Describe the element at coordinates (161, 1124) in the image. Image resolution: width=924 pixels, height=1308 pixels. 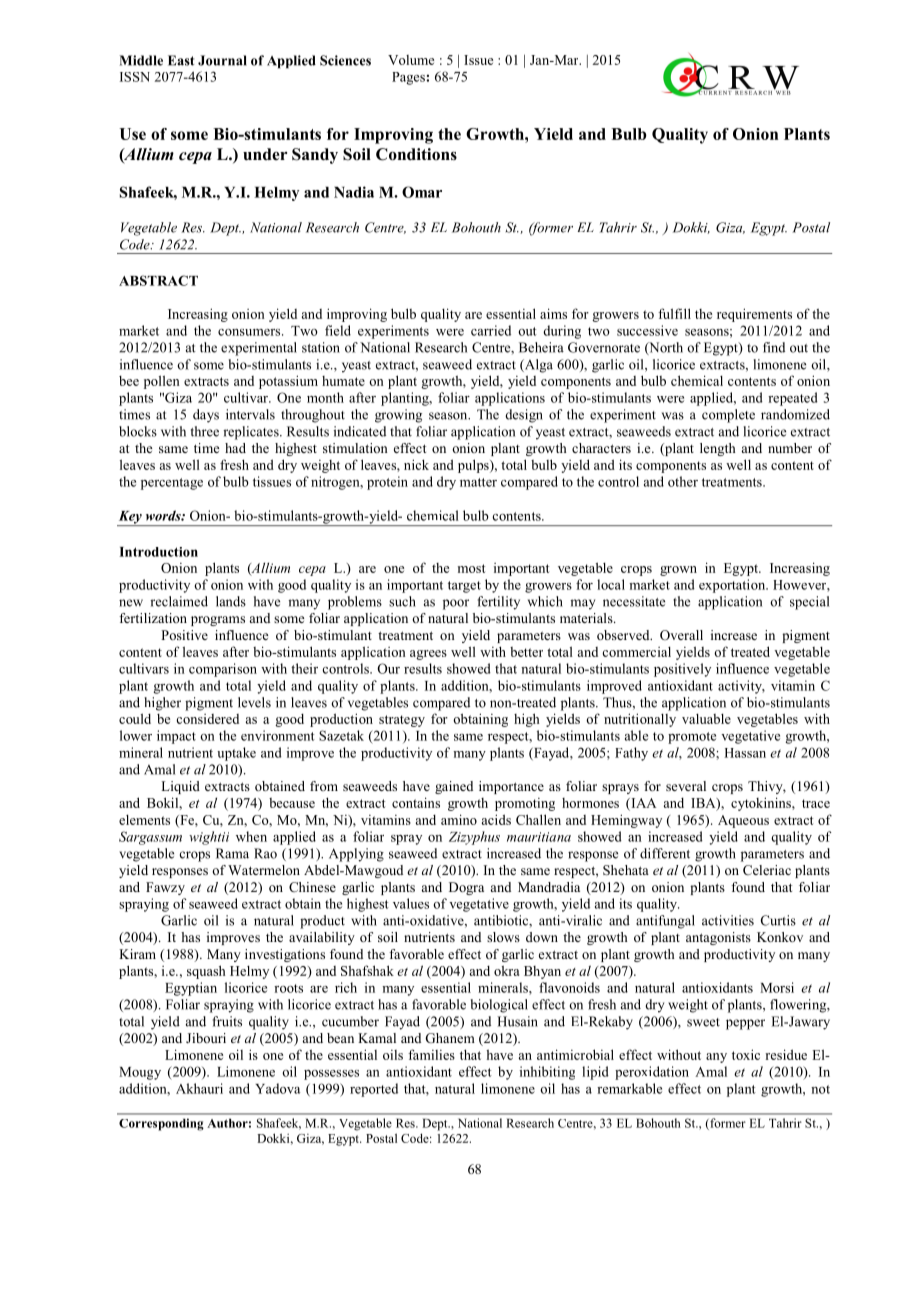
I see `Corresponding` at that location.
